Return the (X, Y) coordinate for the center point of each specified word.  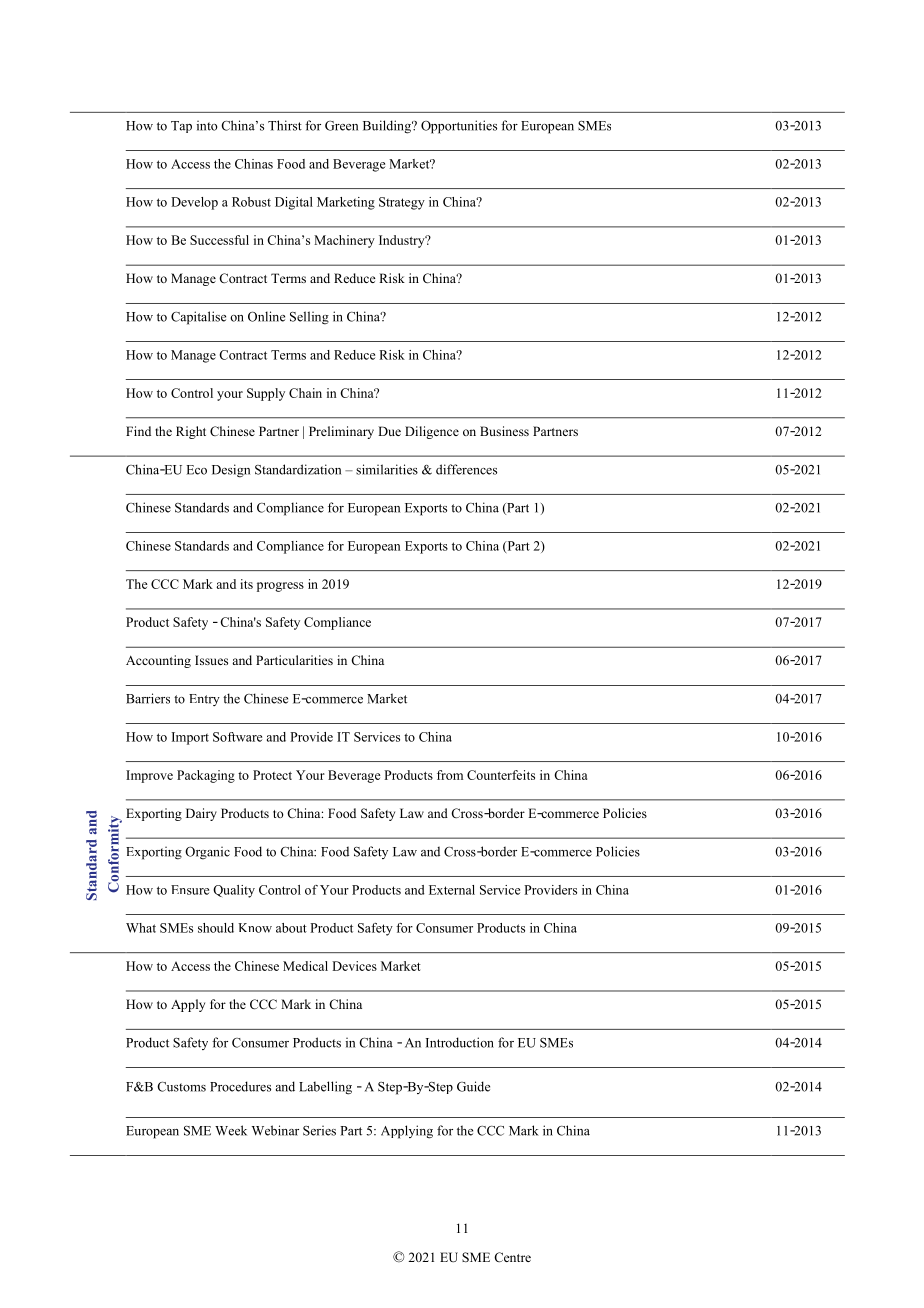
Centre (512, 1257)
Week (231, 1130)
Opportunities (459, 127)
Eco (197, 470)
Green (341, 126)
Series (319, 1130)
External (452, 890)
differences (466, 469)
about (291, 928)
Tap (181, 127)
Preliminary (341, 432)
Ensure (190, 890)
